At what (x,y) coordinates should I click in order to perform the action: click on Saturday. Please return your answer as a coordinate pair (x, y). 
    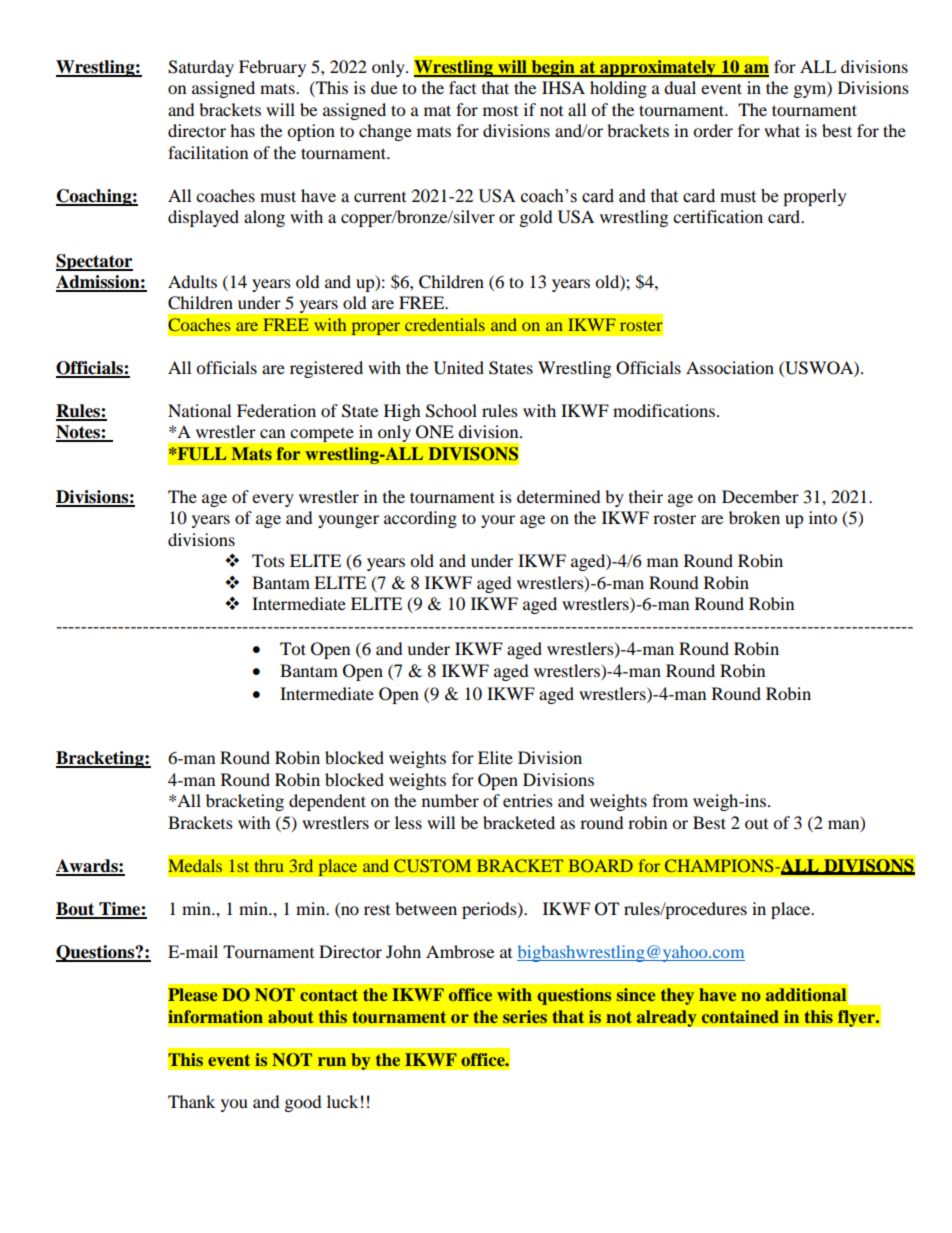
    Looking at the image, I should click on (201, 68).
